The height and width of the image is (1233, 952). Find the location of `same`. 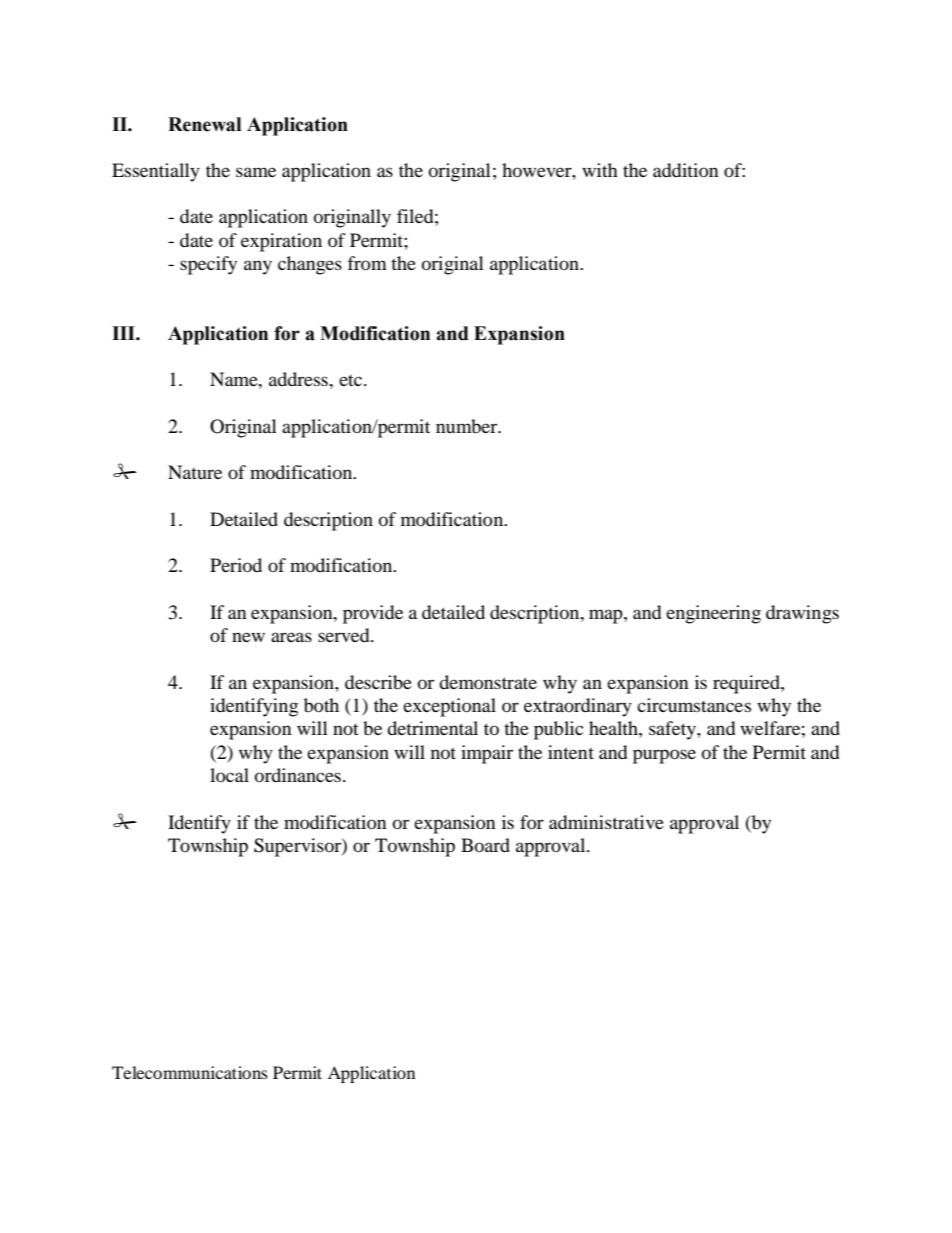

same is located at coordinates (256, 172).
